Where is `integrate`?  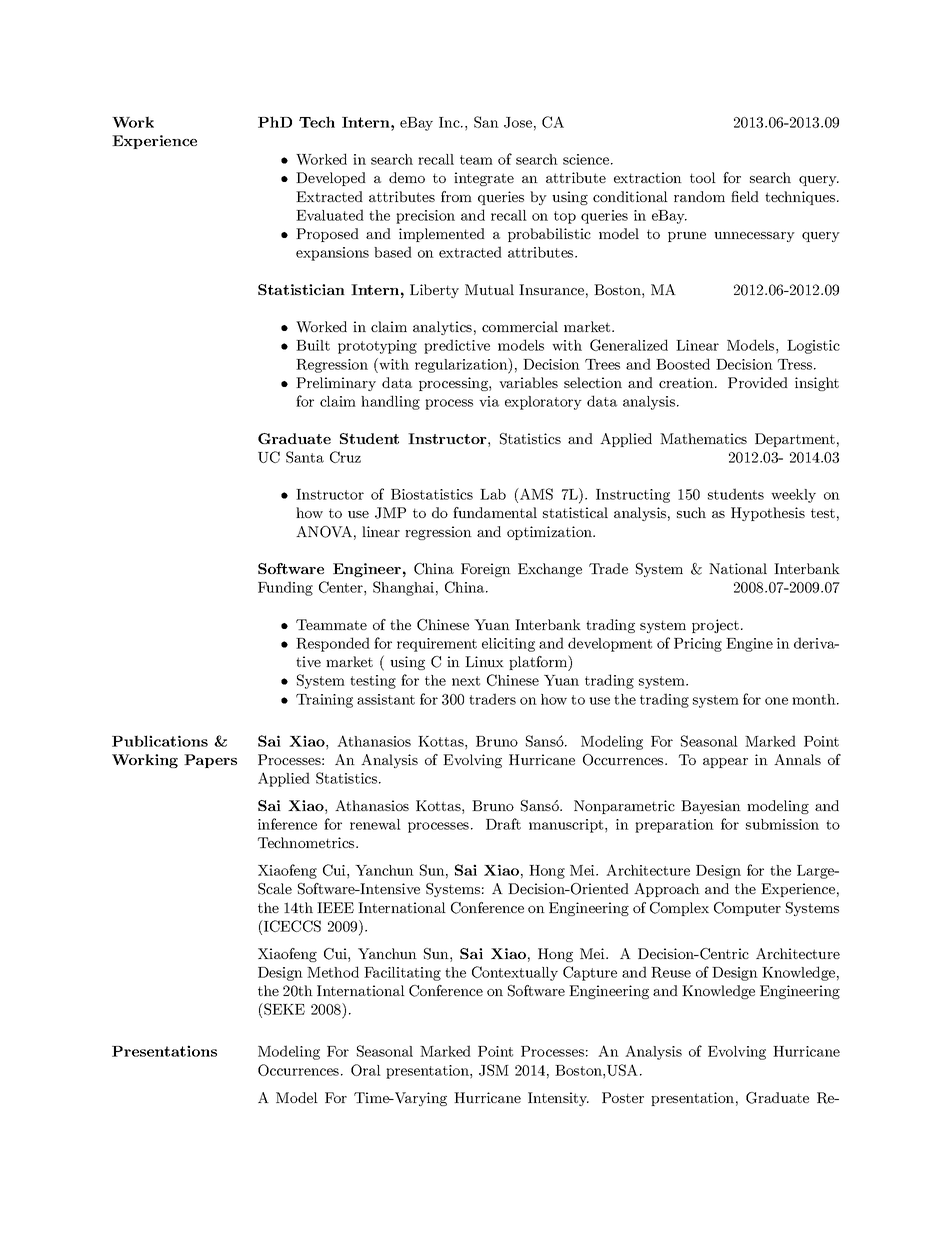
integrate is located at coordinates (484, 179).
